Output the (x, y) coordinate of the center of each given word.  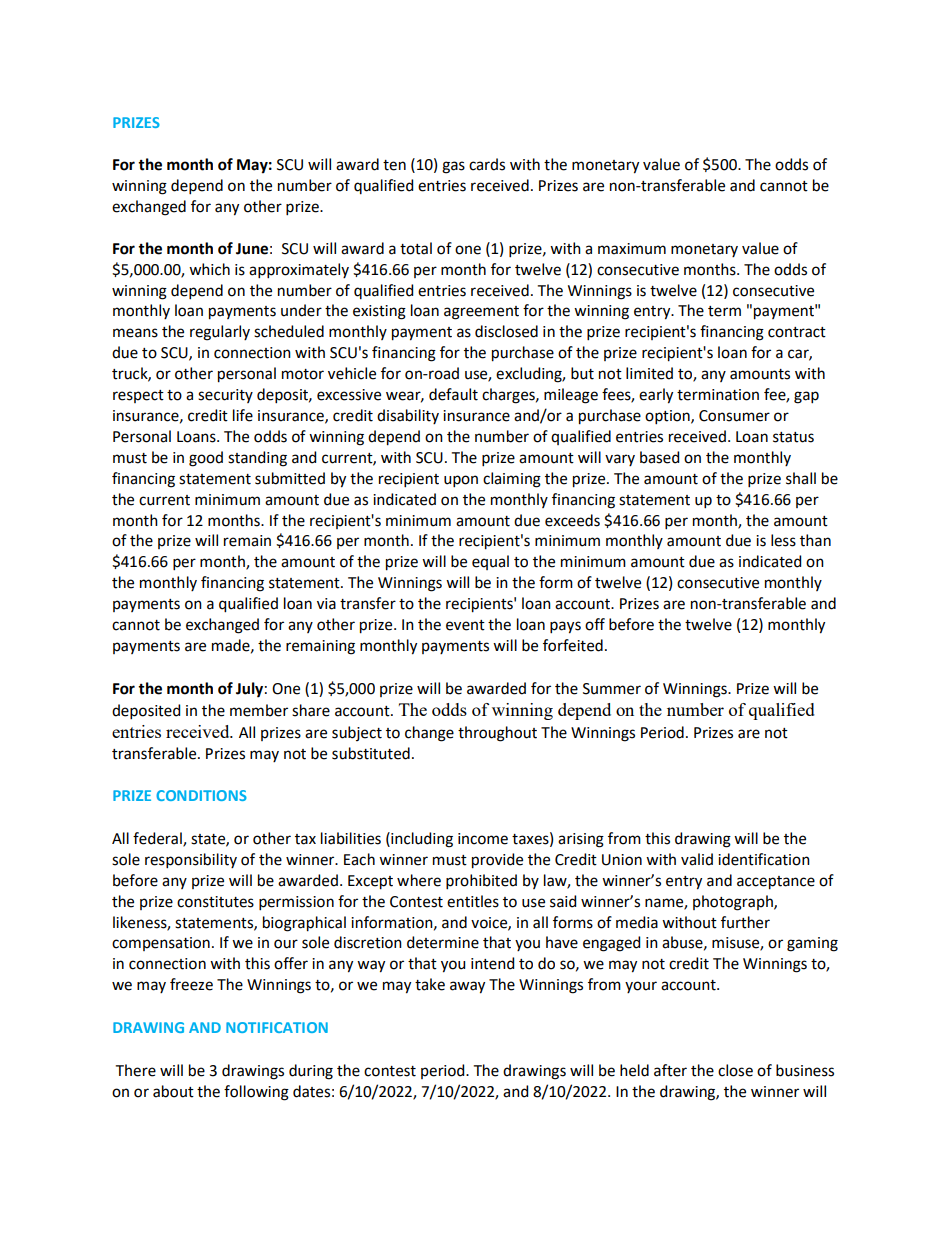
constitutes (215, 902)
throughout (497, 734)
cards (487, 164)
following (256, 1093)
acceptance (776, 883)
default (453, 394)
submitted (290, 478)
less (783, 540)
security (225, 396)
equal (490, 562)
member (259, 710)
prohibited (481, 881)
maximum (632, 249)
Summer (612, 689)
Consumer (734, 416)
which (209, 269)
